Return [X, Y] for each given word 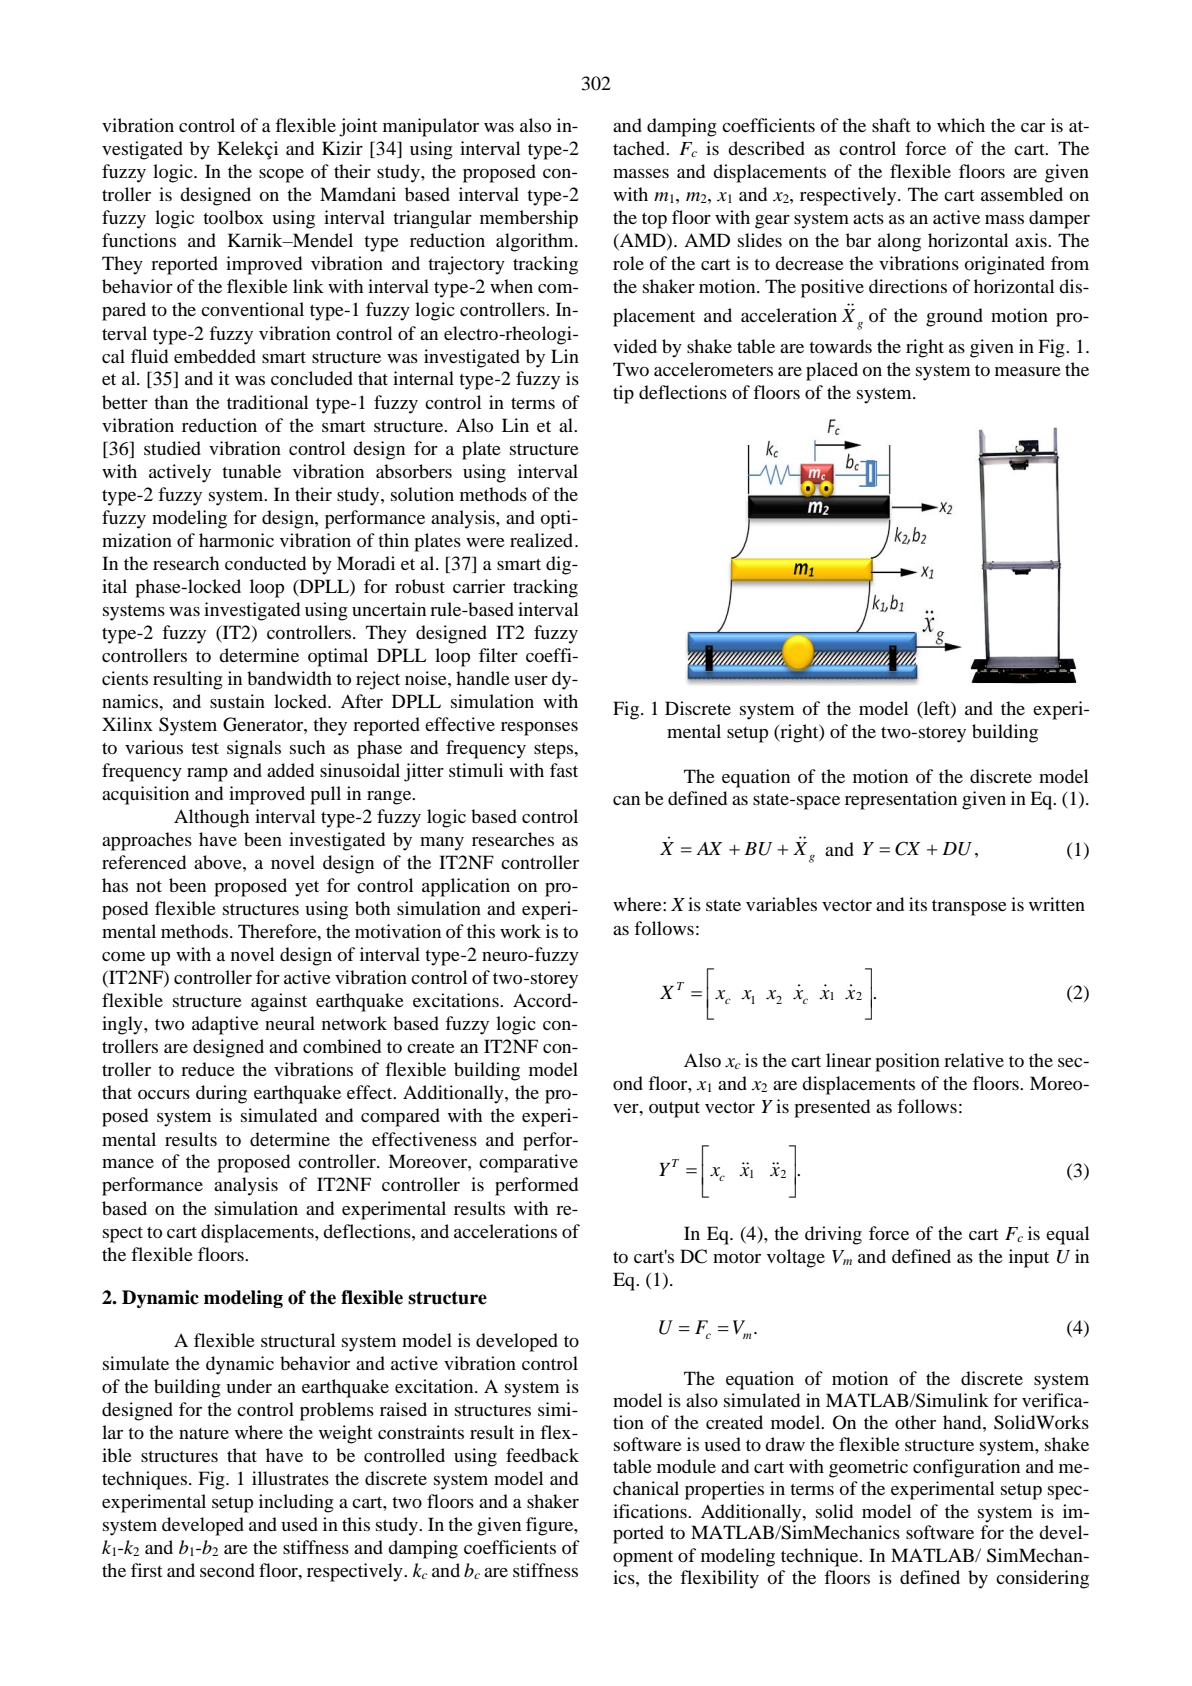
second [227, 1570]
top [654, 221]
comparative [528, 1163]
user [531, 680]
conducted [265, 563]
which [961, 125]
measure [1028, 371]
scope [281, 176]
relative [974, 1060]
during [221, 1094]
